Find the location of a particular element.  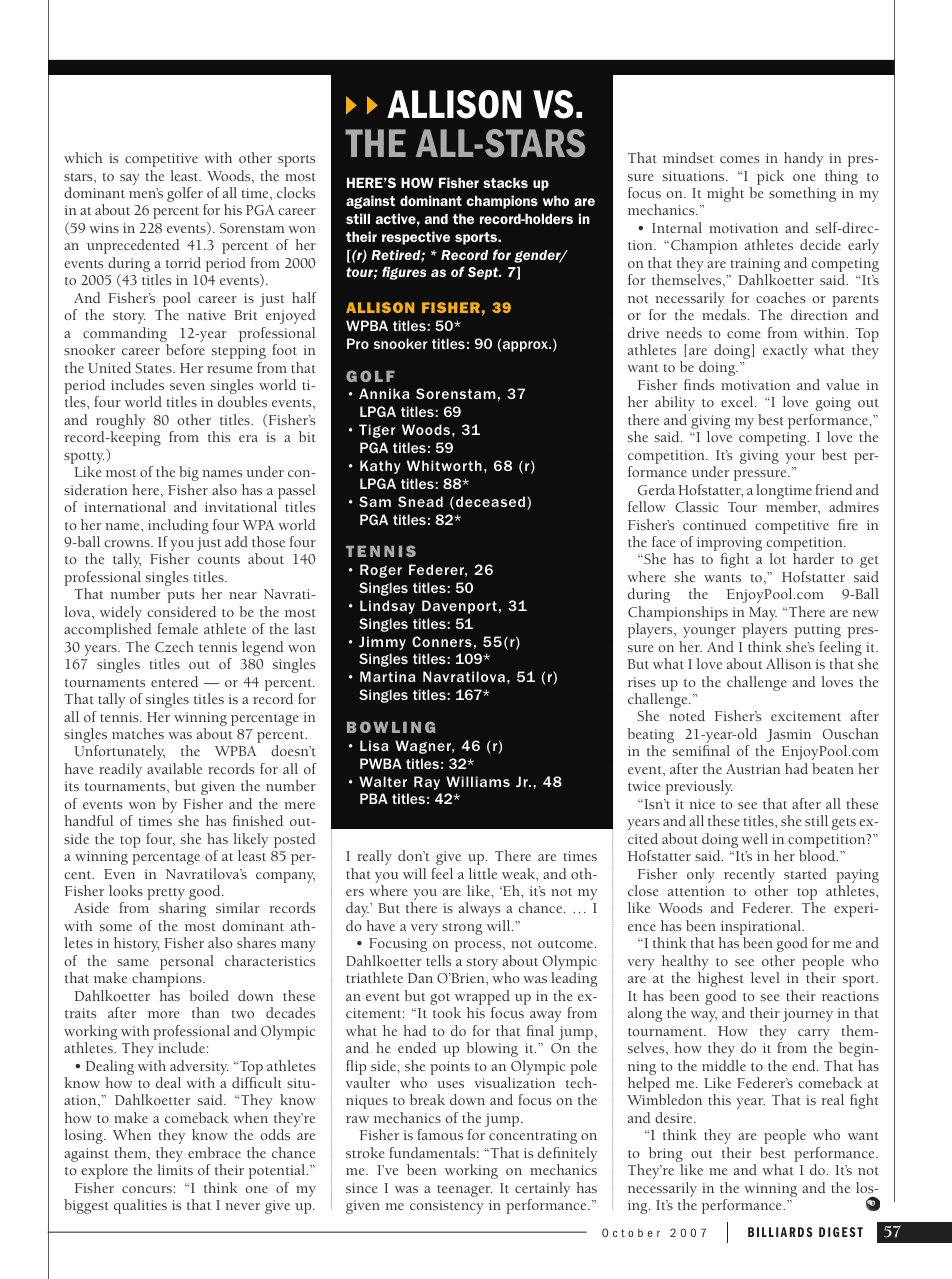

Whitworth is located at coordinates (444, 465).
